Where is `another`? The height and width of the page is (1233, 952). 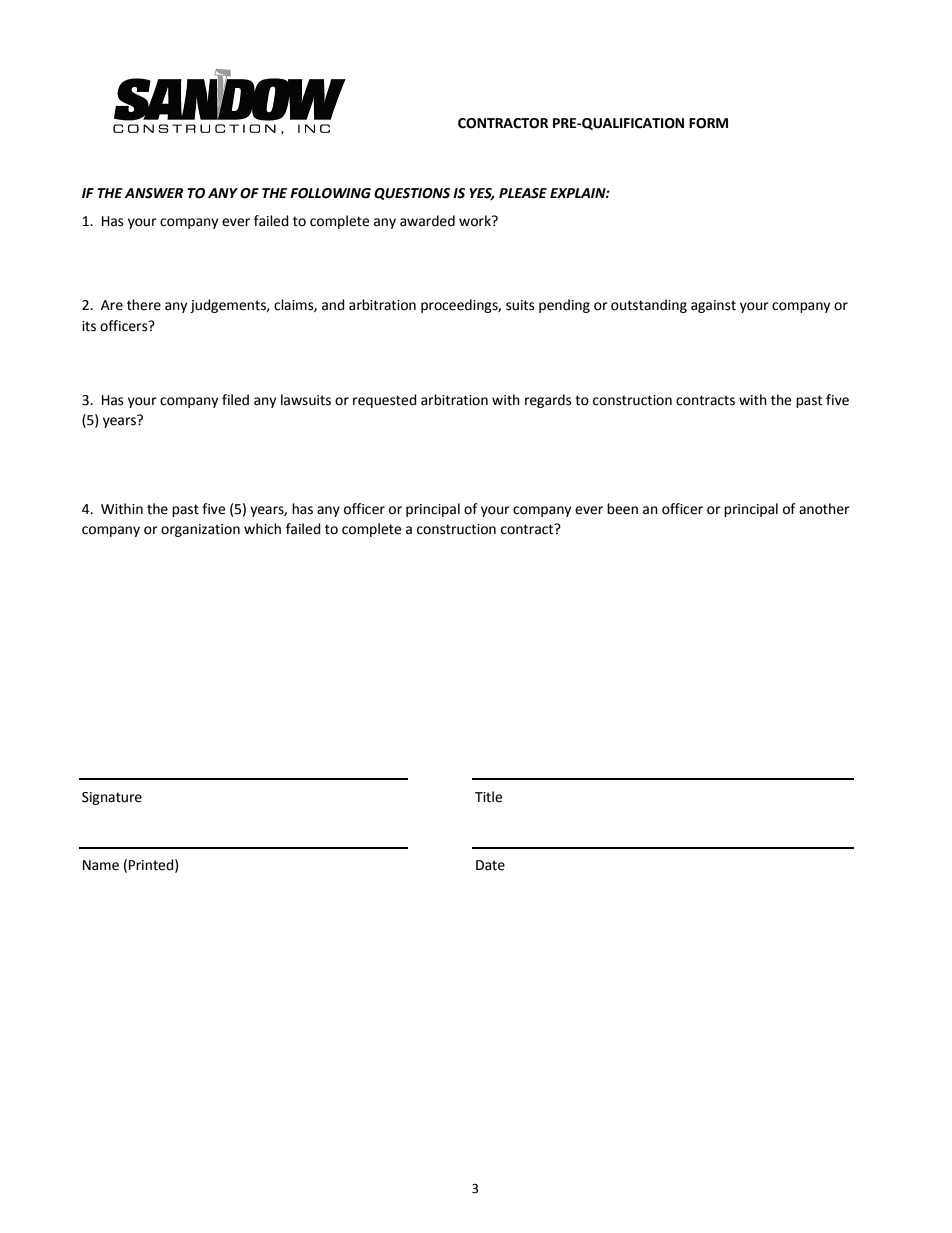 another is located at coordinates (824, 509).
